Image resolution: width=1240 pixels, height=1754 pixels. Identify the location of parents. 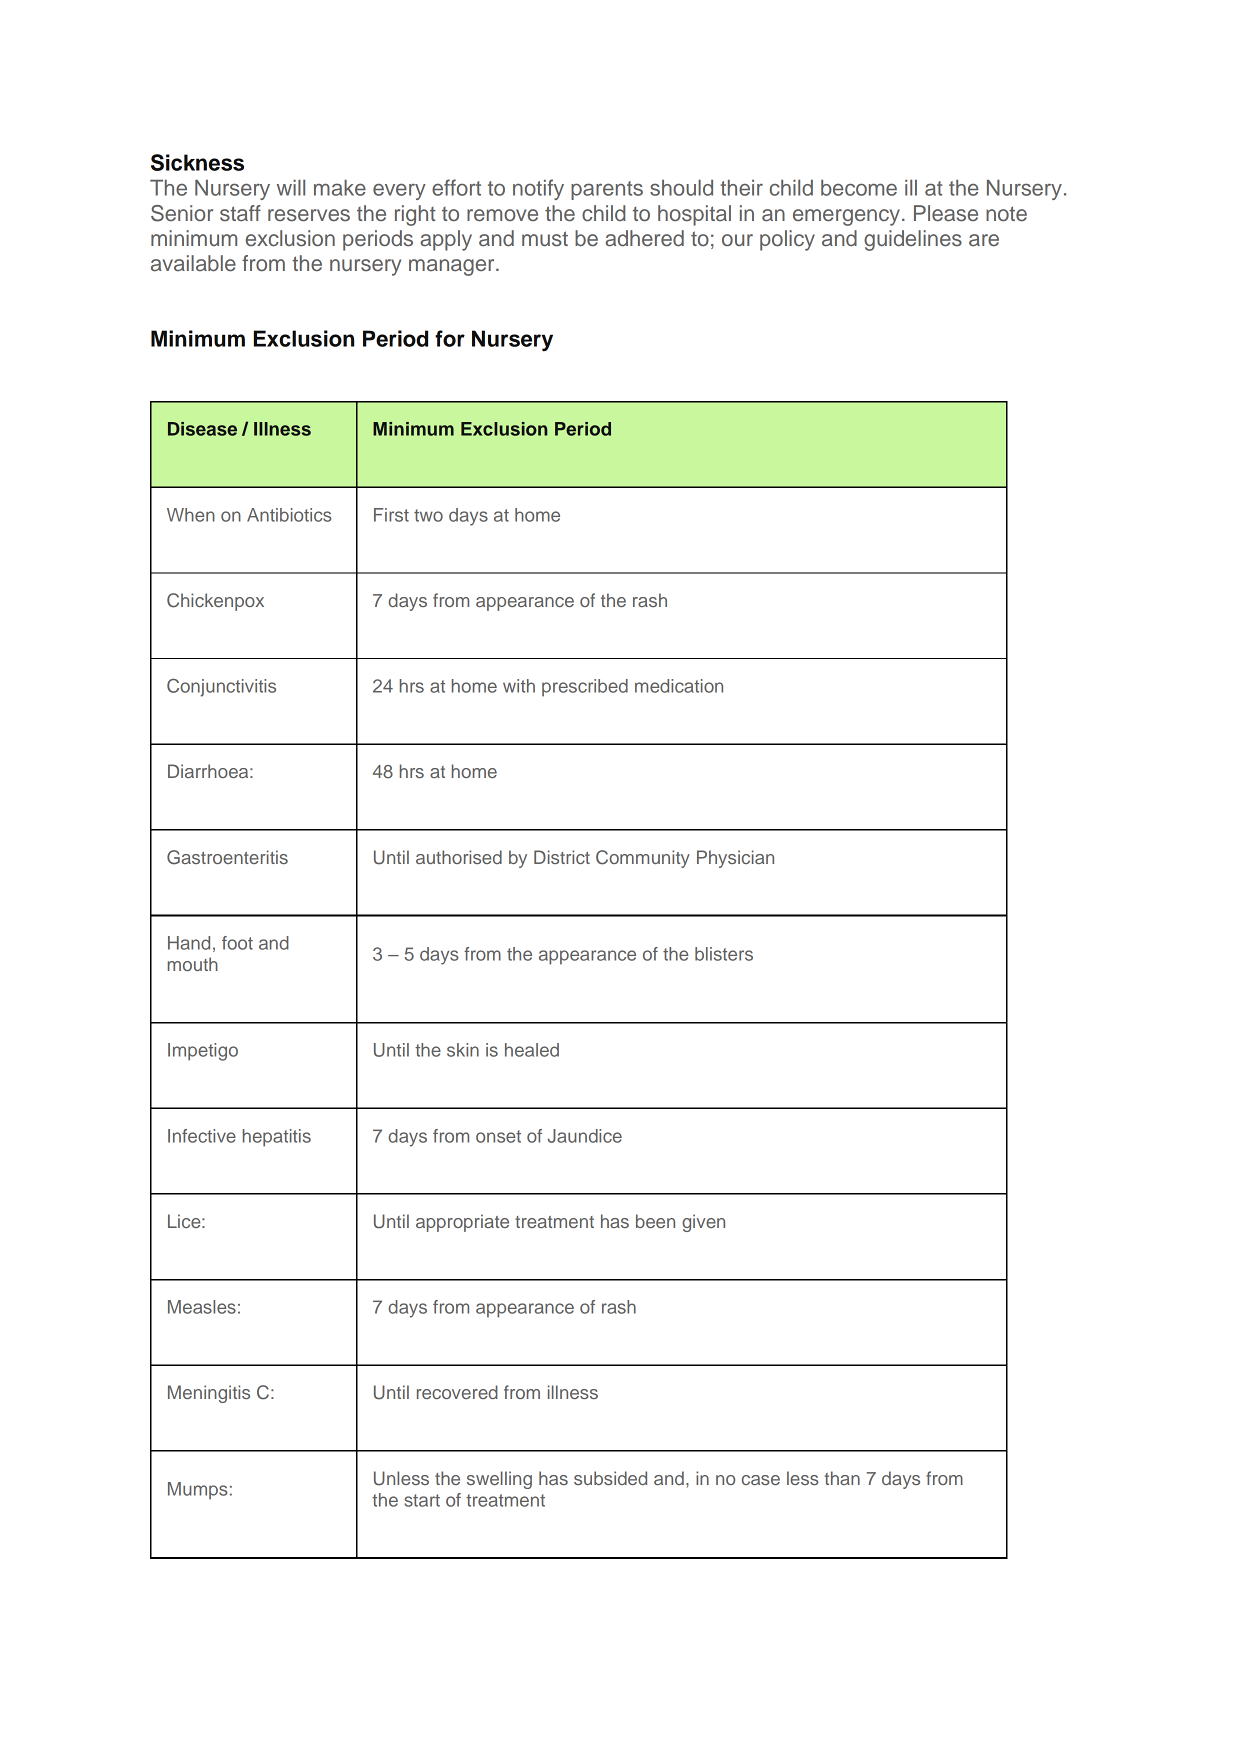
(607, 190).
